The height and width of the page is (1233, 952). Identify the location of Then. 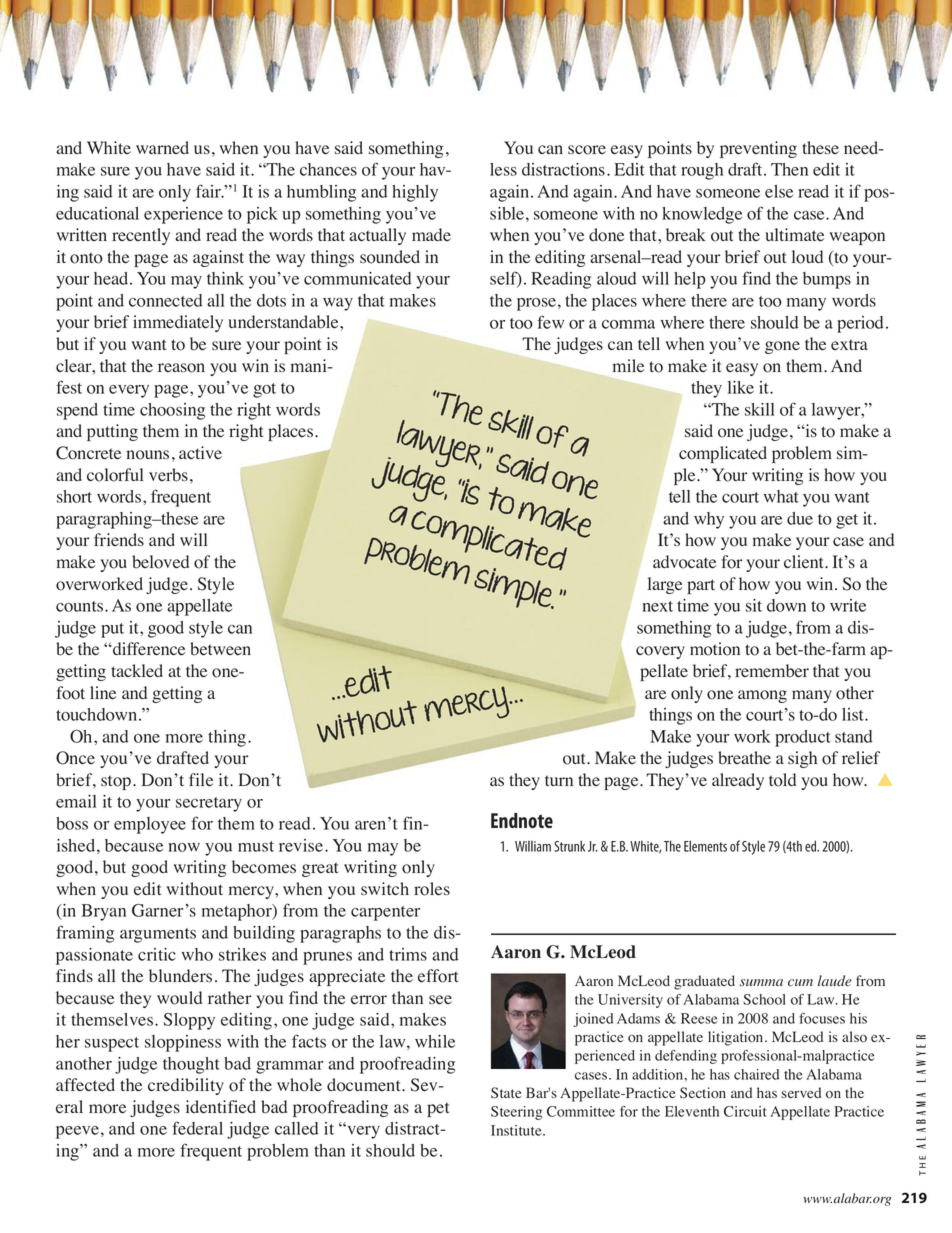
(789, 169).
